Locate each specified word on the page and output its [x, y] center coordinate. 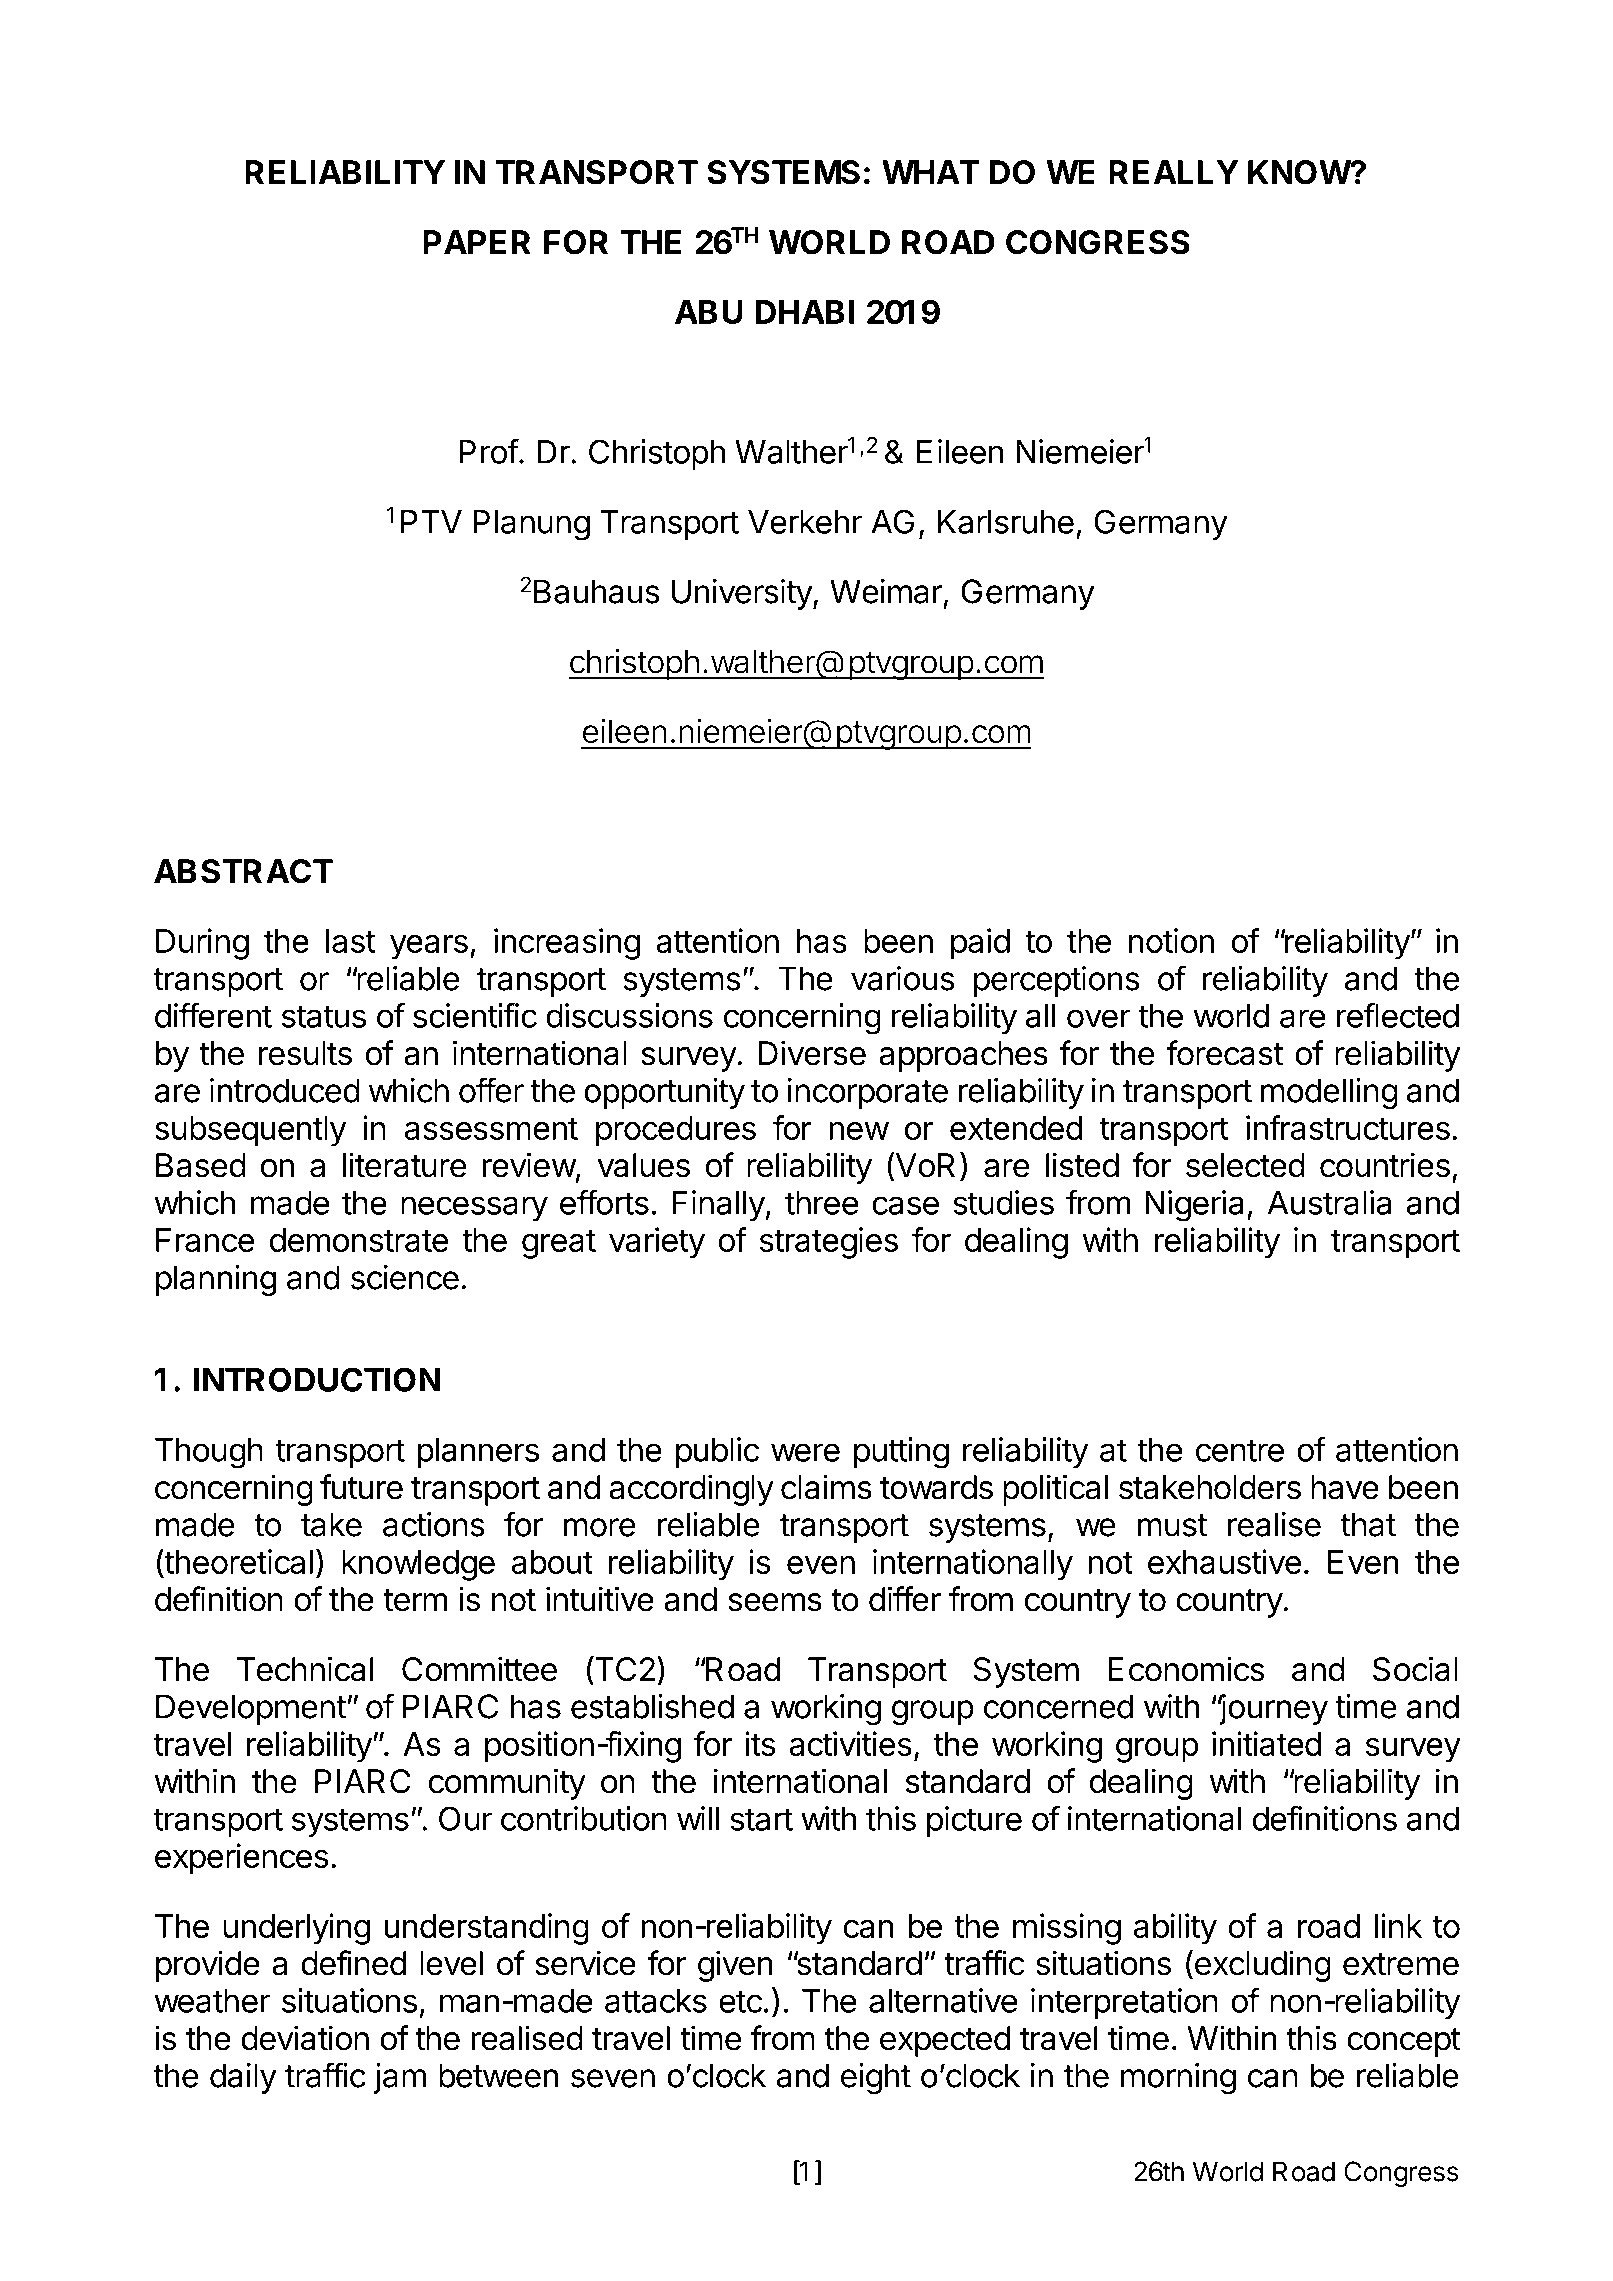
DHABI [805, 312]
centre [1240, 1450]
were [805, 1452]
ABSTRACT [243, 871]
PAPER [476, 242]
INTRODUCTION [317, 1379]
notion [1171, 940]
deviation [305, 2038]
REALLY [1174, 172]
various [903, 978]
